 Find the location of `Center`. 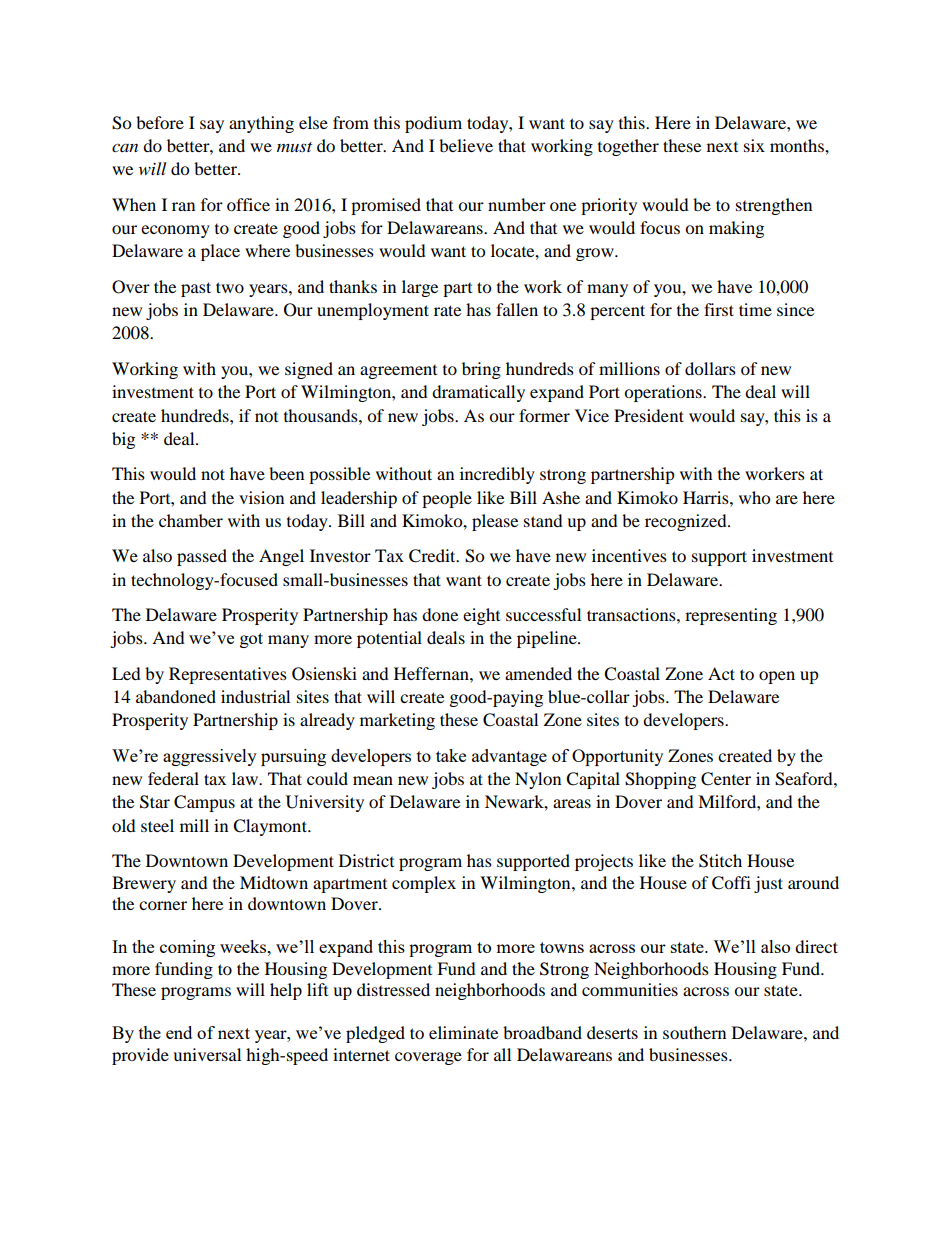

Center is located at coordinates (726, 779).
